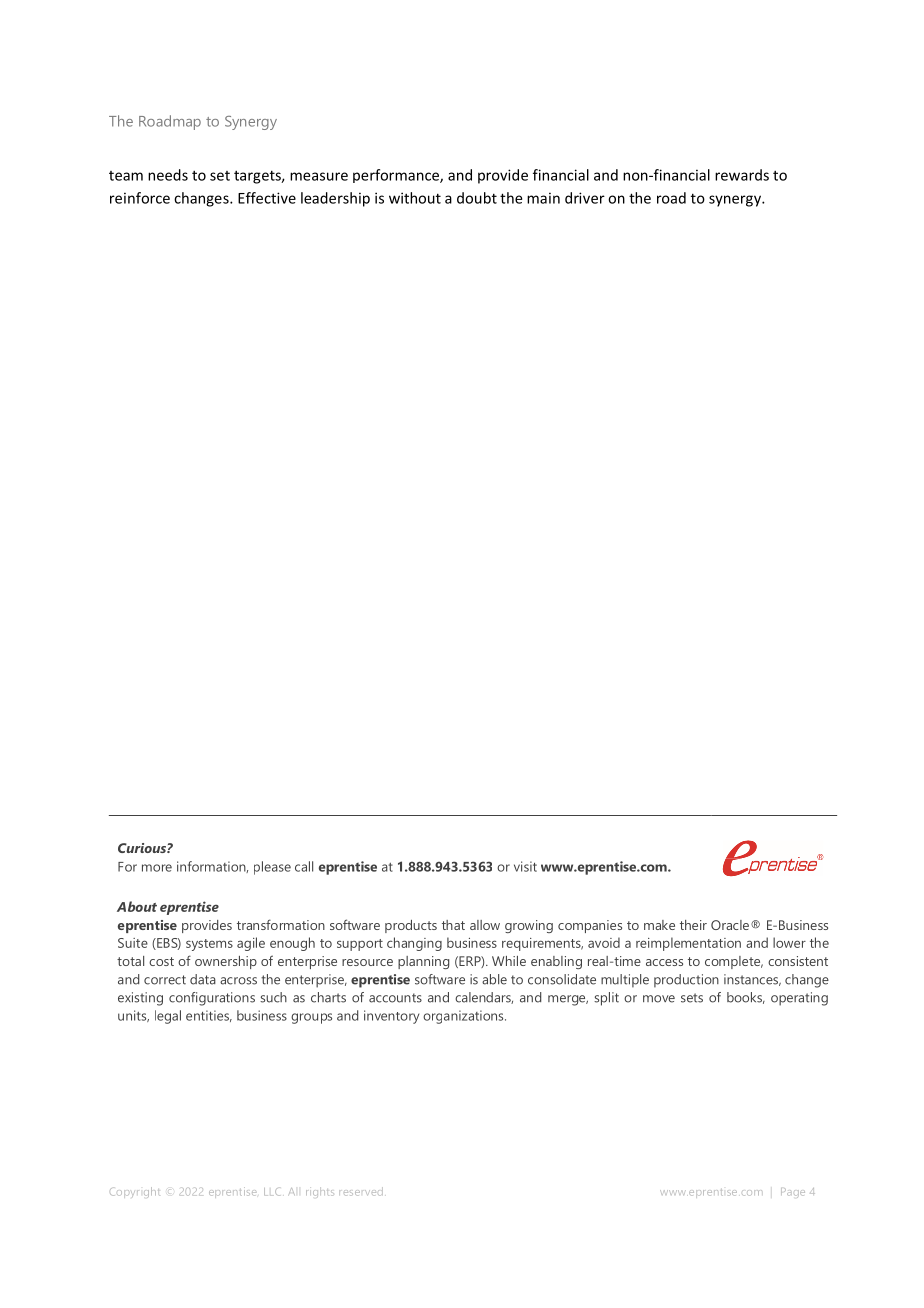 The height and width of the page is (1308, 924). Describe the element at coordinates (168, 175) in the page. I see `needs` at that location.
